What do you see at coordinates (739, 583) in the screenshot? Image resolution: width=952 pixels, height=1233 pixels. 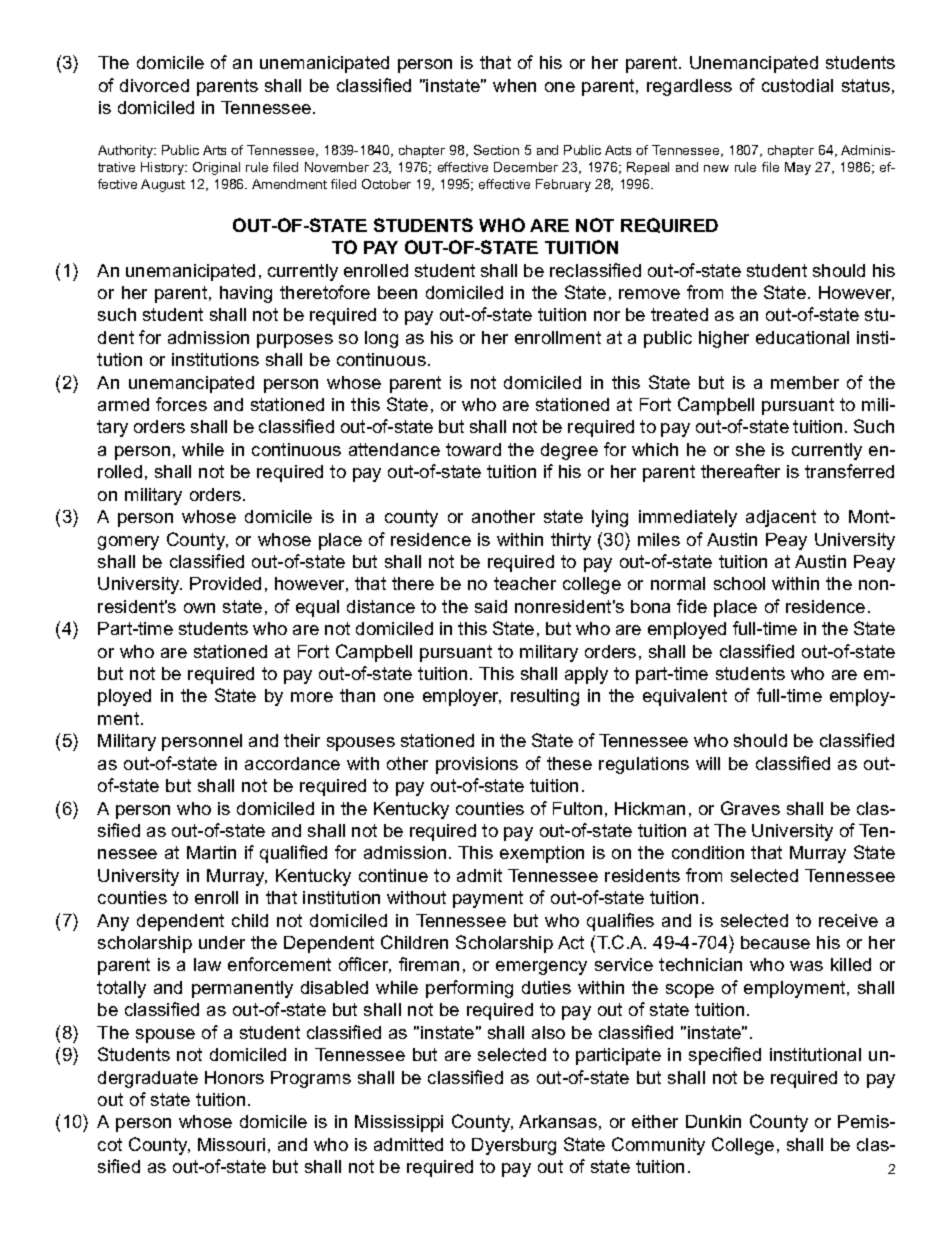 I see `school` at bounding box center [739, 583].
